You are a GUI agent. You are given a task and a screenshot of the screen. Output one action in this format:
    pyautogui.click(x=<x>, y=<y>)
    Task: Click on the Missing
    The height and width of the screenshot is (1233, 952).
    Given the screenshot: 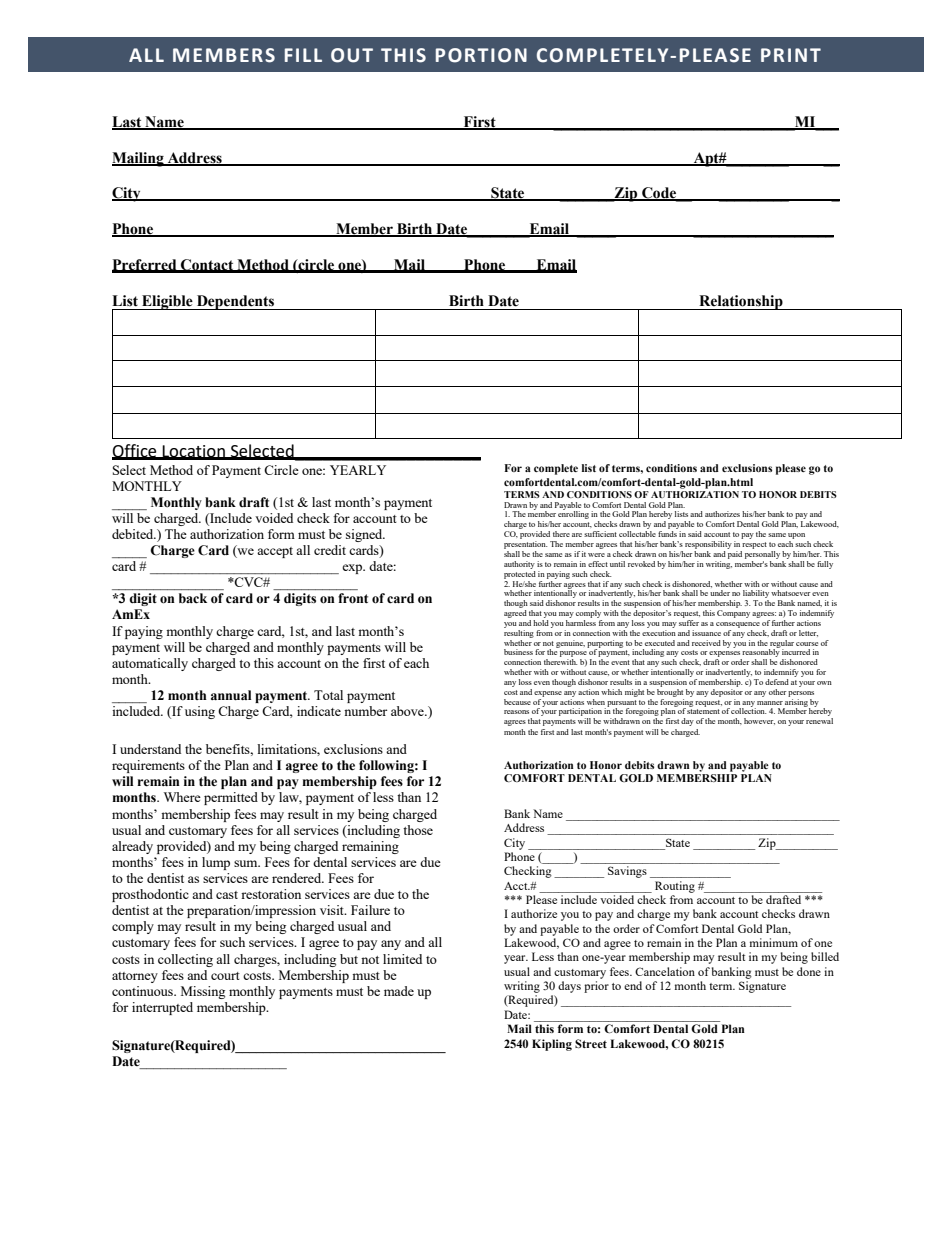 What is the action you would take?
    pyautogui.click(x=203, y=992)
